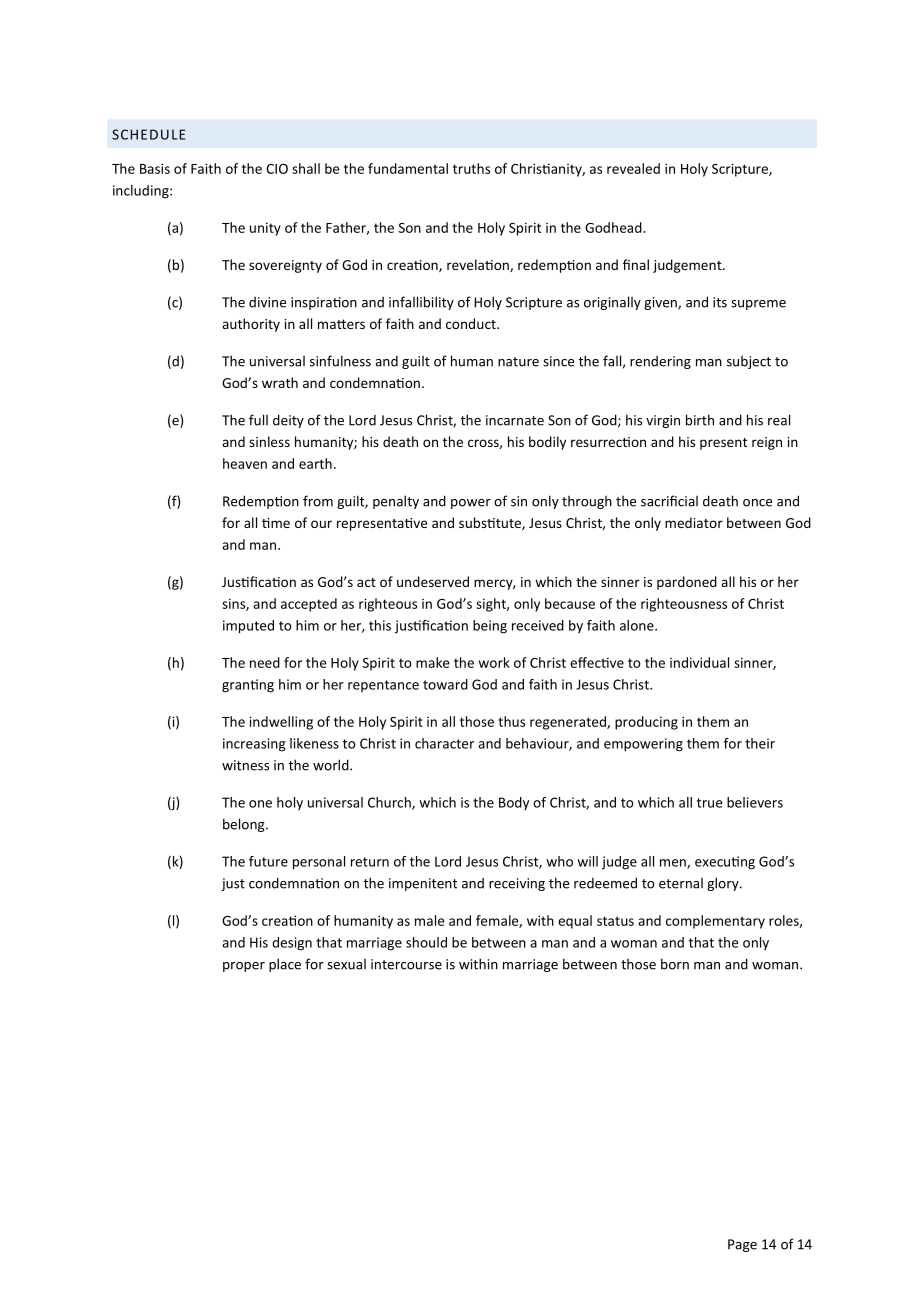  Describe the element at coordinates (471, 168) in the screenshot. I see `truths` at that location.
